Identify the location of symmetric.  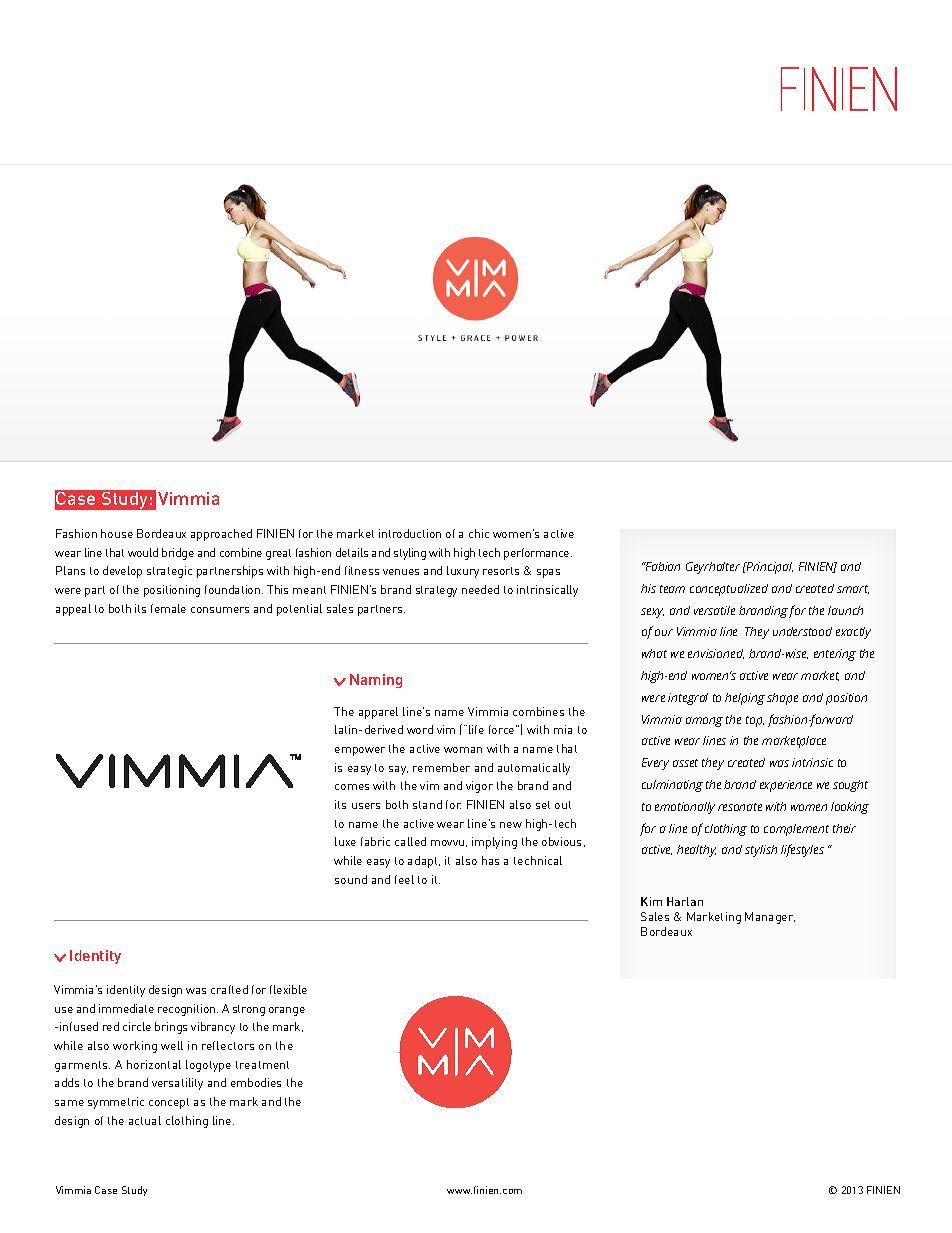
(116, 1103).
